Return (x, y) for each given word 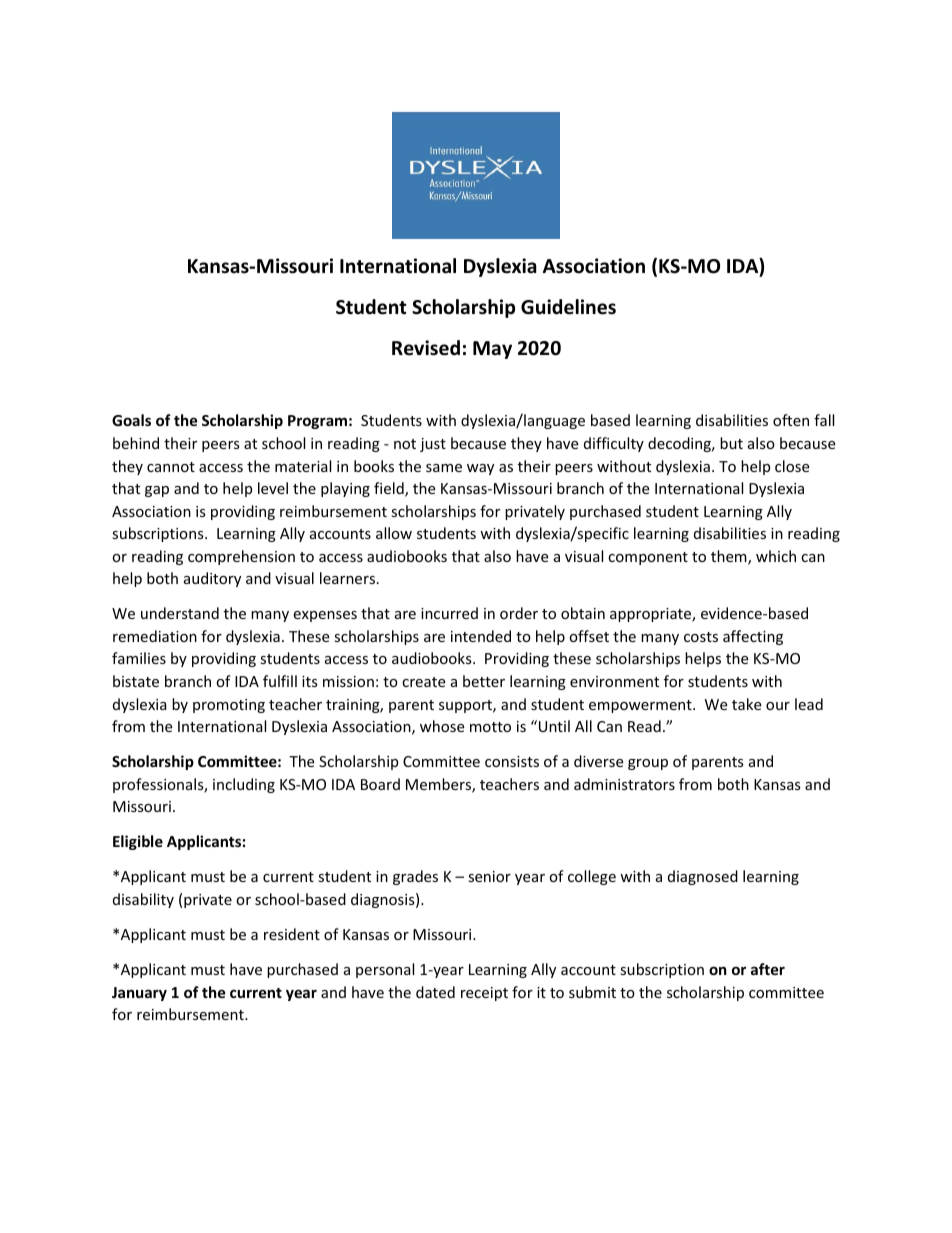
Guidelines (568, 307)
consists (512, 761)
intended (481, 636)
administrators (624, 784)
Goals (131, 420)
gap (157, 491)
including (244, 785)
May (492, 350)
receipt (484, 994)
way (480, 469)
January (139, 994)
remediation (155, 636)
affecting (753, 637)
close (792, 466)
